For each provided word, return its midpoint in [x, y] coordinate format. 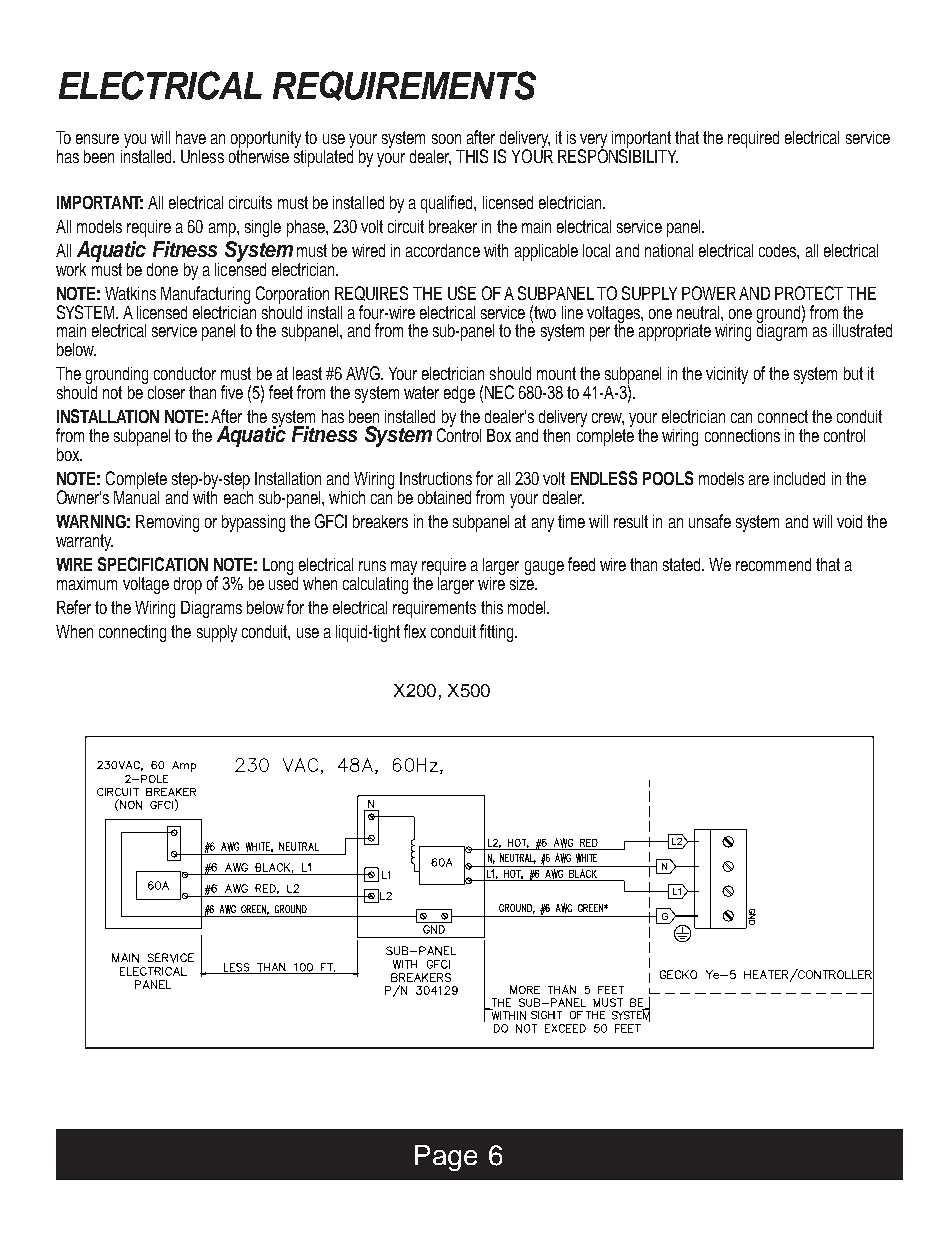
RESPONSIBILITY [618, 155]
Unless [202, 156]
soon [446, 139]
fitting [498, 633]
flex [415, 631]
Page [446, 1158]
